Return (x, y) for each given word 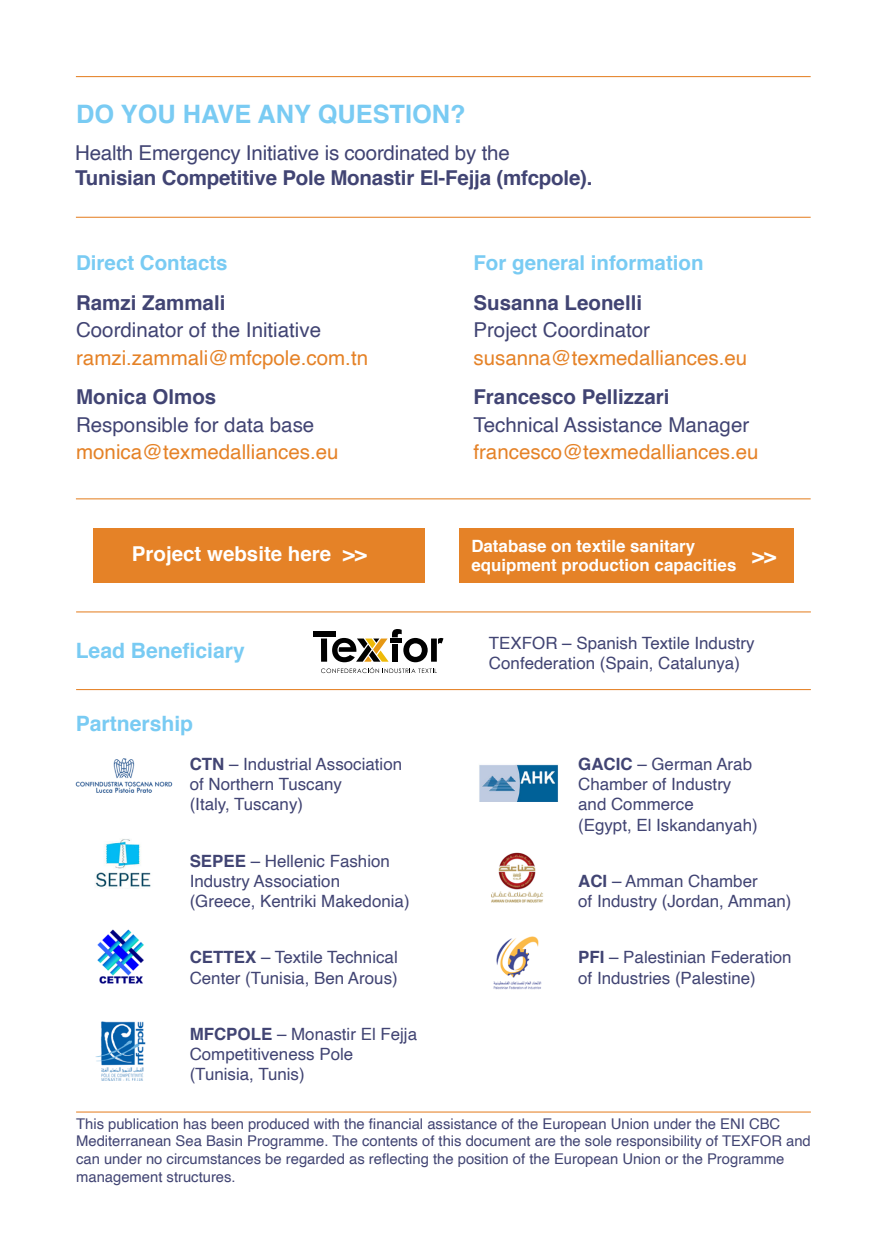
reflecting (398, 1160)
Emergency (190, 155)
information (647, 262)
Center (215, 977)
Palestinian (664, 957)
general (548, 264)
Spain (626, 664)
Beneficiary (188, 652)
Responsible (132, 426)
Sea (189, 1140)
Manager (709, 427)
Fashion (360, 861)
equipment (514, 567)
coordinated (396, 153)
